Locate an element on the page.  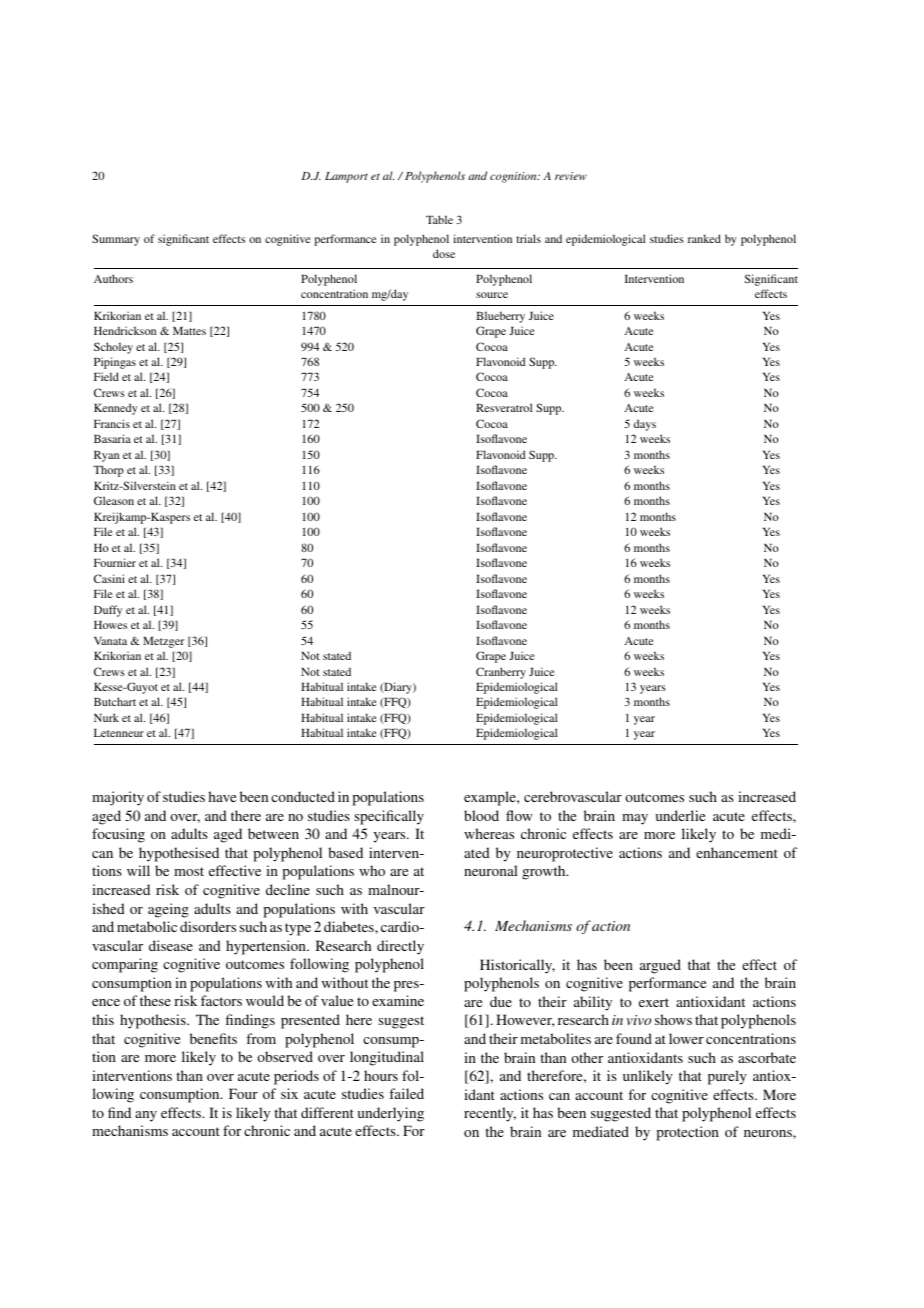
days is located at coordinates (645, 425).
